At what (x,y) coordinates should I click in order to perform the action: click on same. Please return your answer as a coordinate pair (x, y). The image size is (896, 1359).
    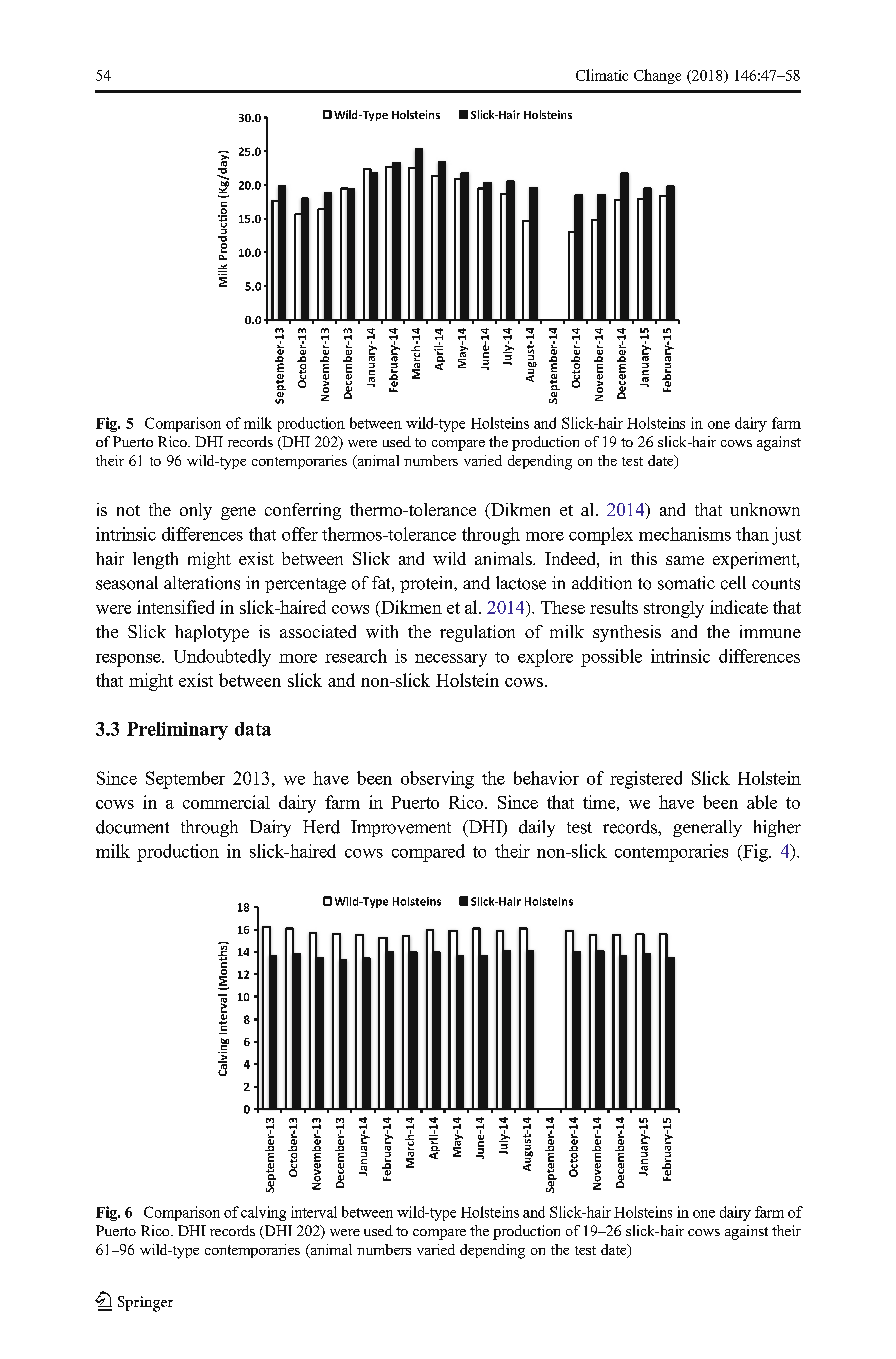
    Looking at the image, I should click on (685, 560).
